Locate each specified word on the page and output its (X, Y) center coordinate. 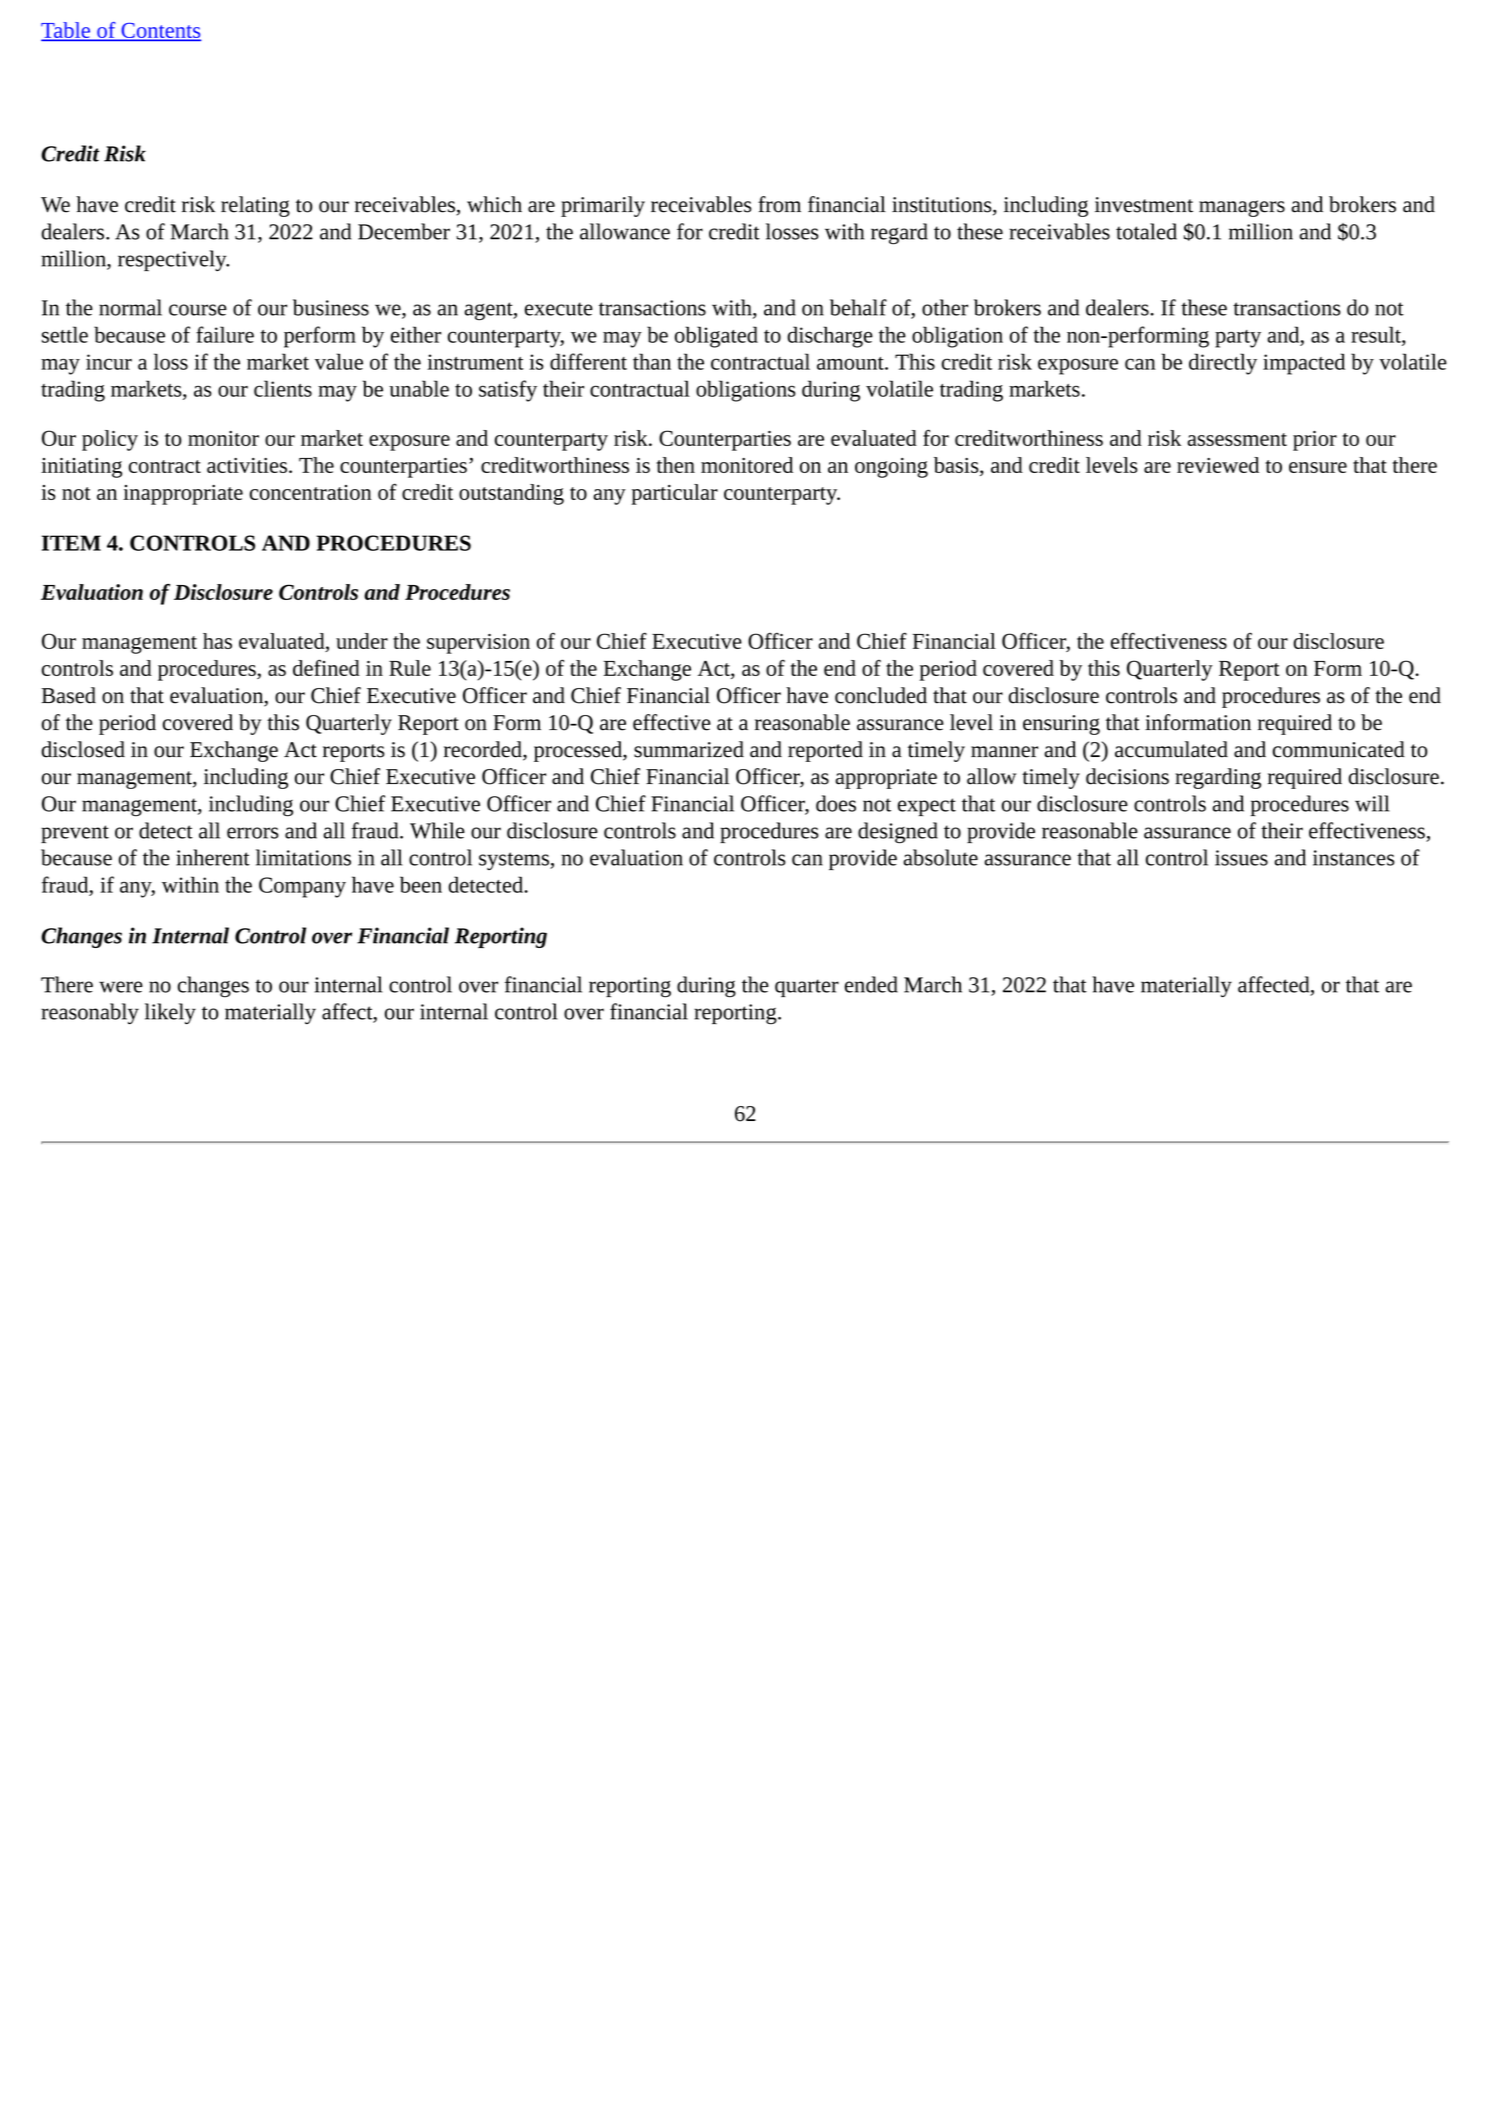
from (779, 204)
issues (1241, 858)
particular (675, 494)
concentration (311, 492)
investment (1144, 205)
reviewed (1218, 465)
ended (871, 984)
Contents (160, 32)
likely (170, 1013)
